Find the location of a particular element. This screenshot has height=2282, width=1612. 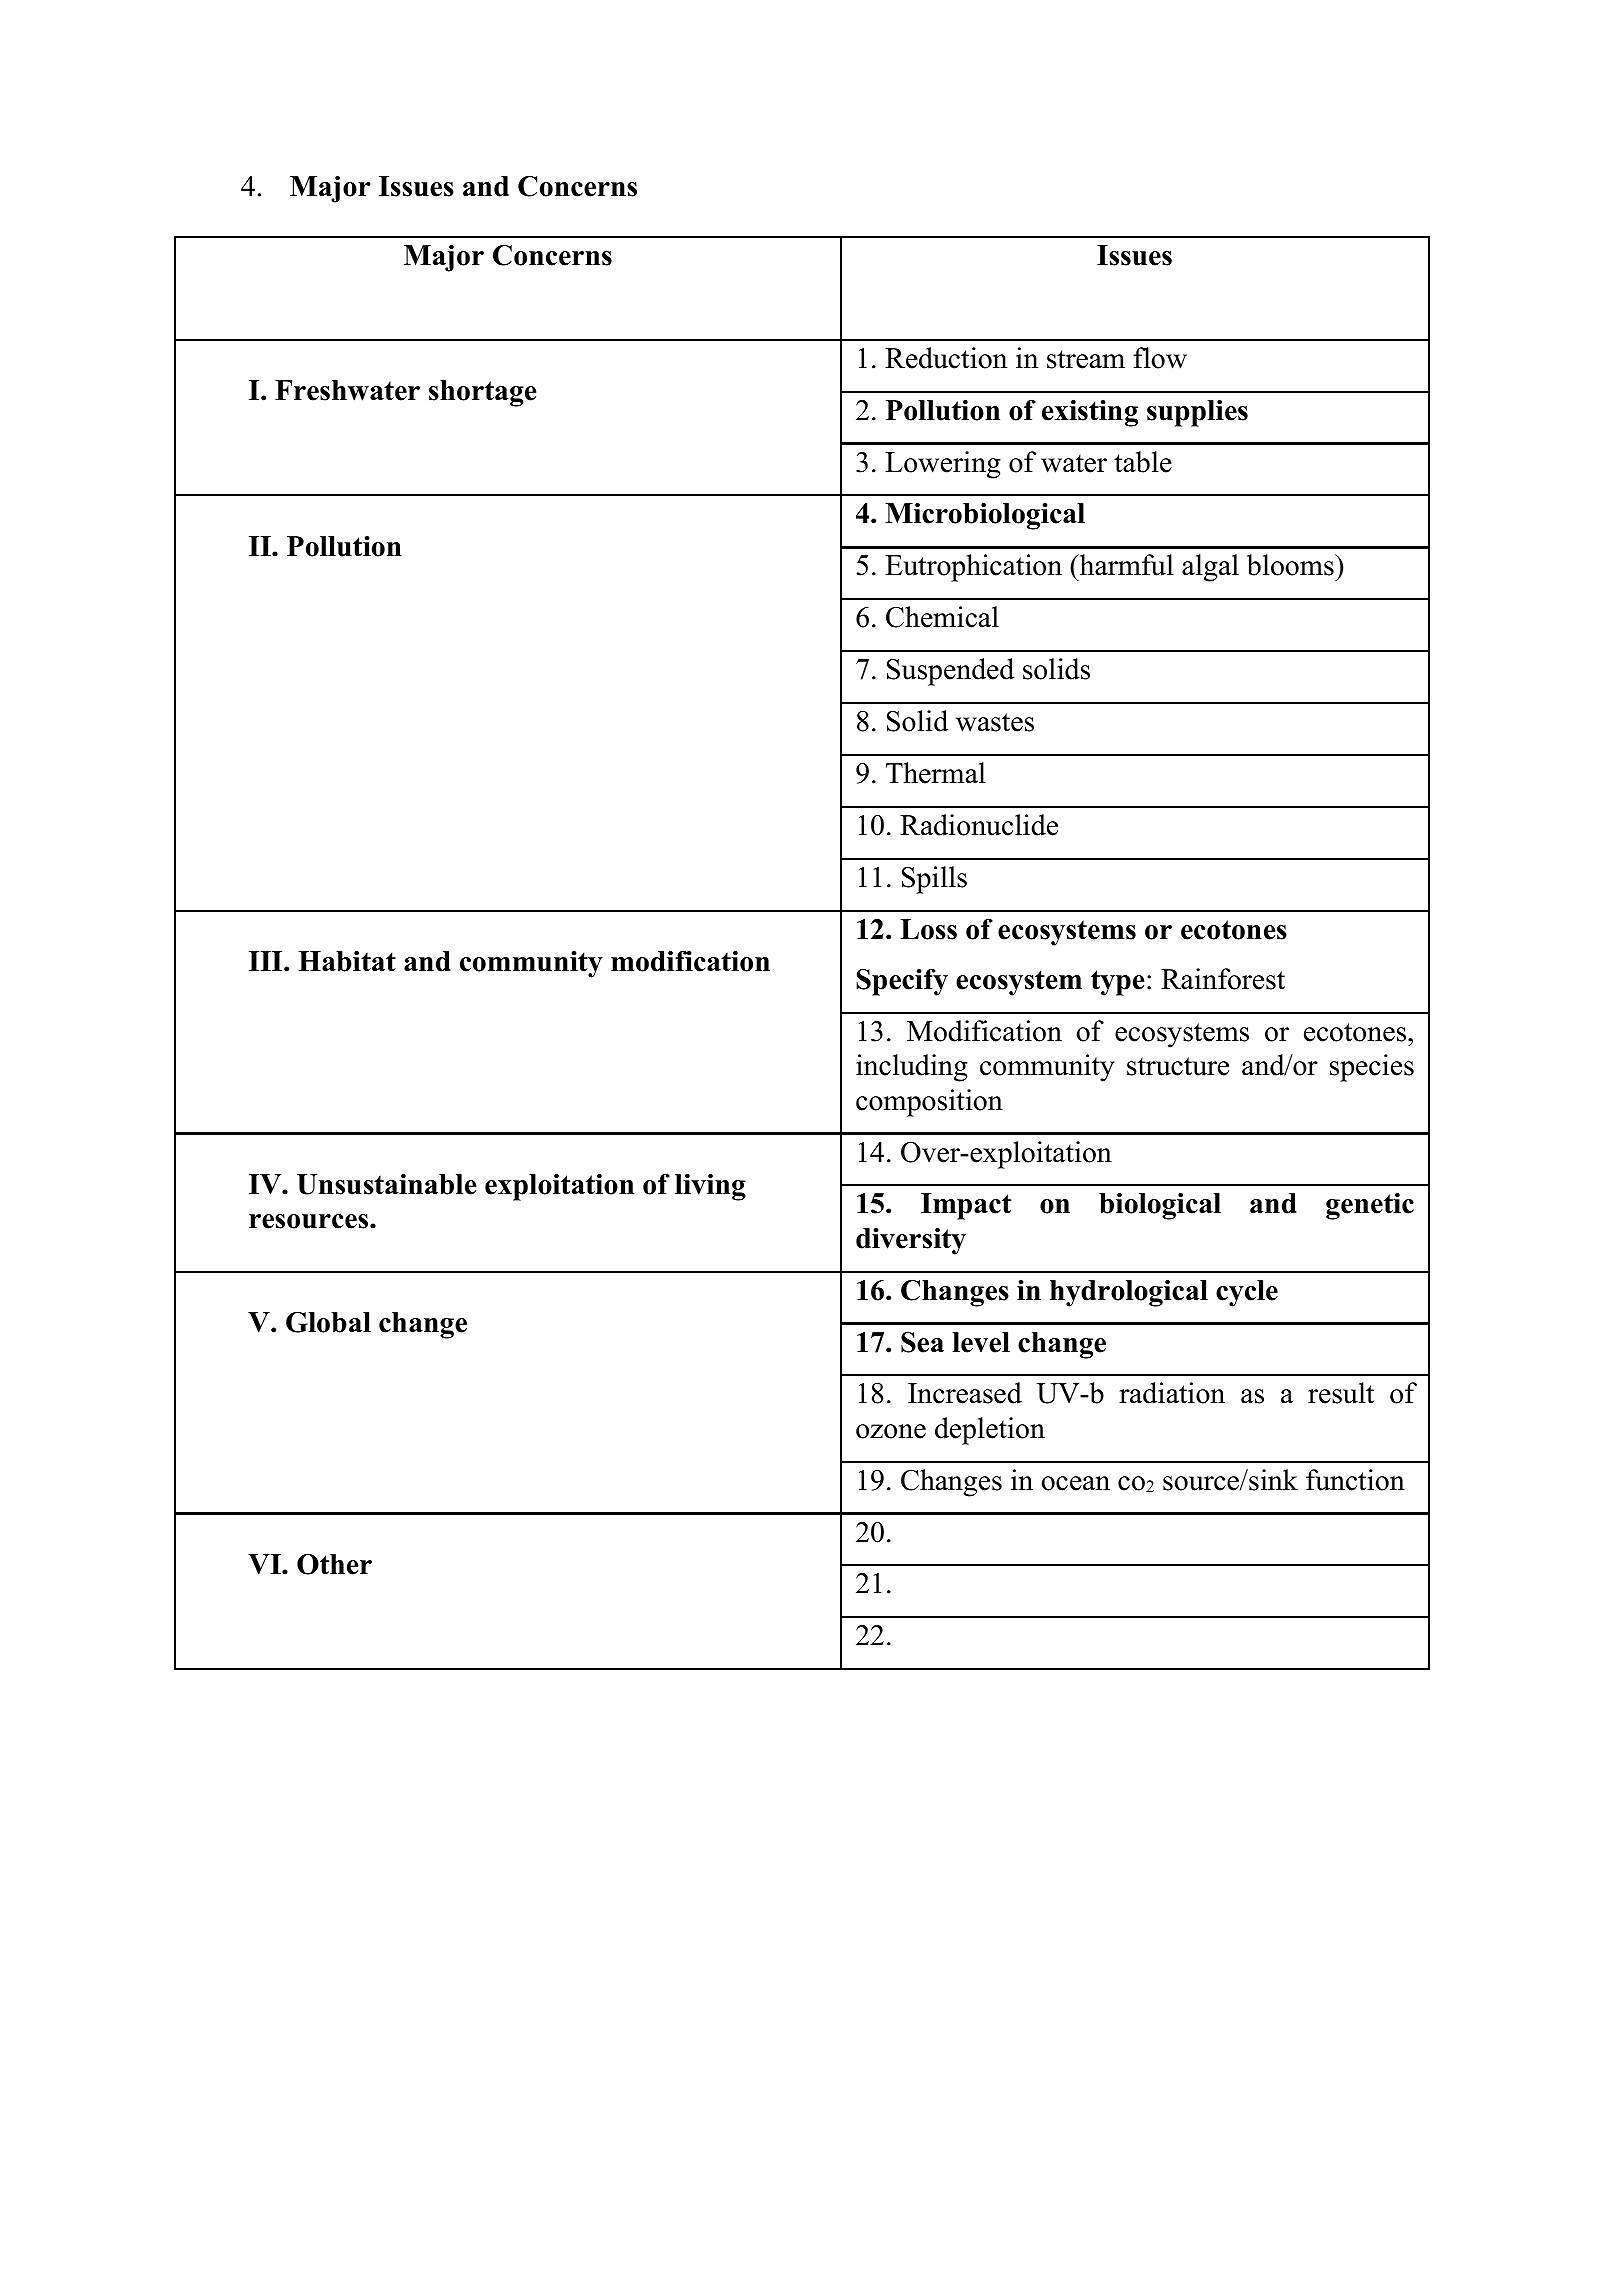

Thermal is located at coordinates (936, 773).
